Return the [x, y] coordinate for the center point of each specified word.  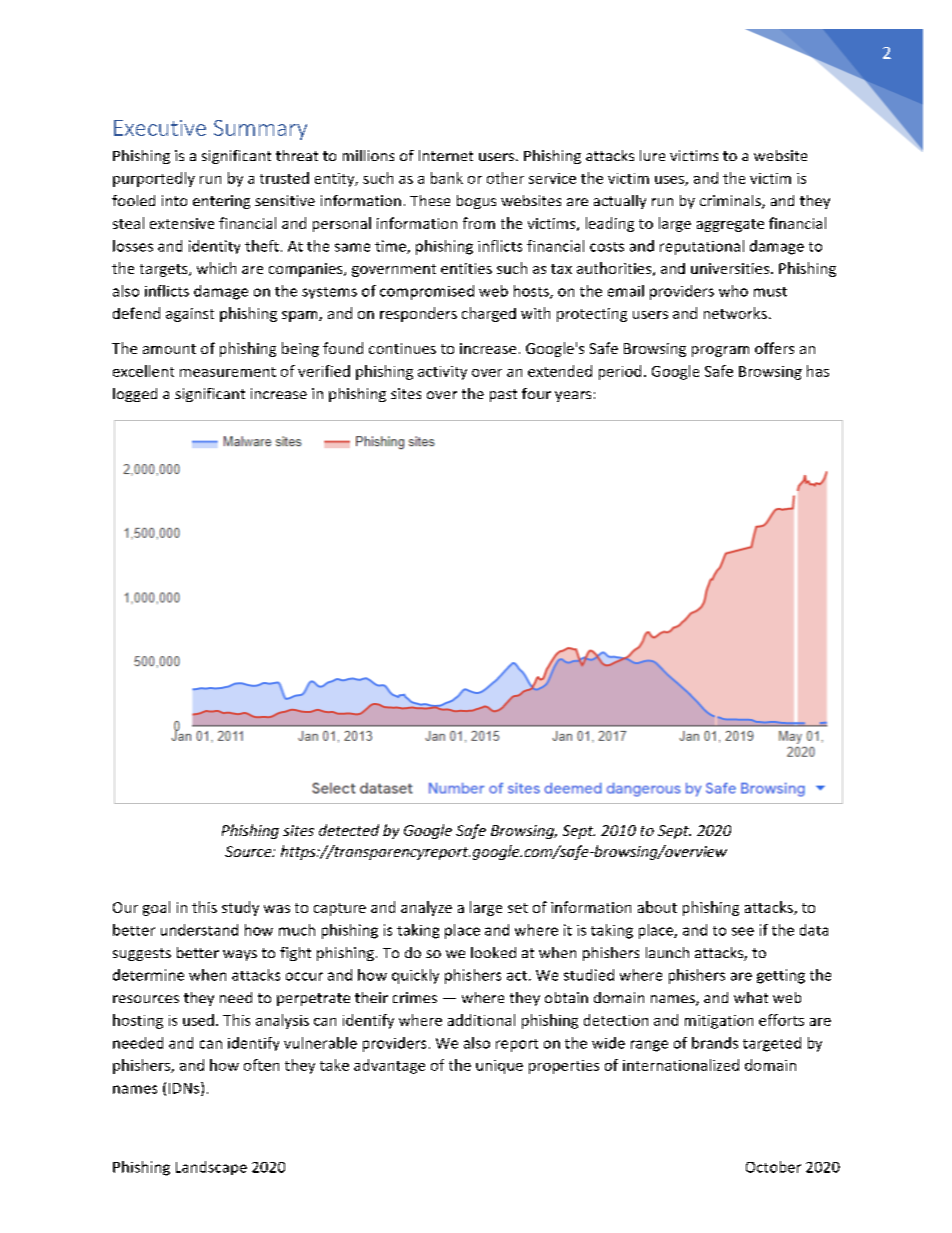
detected [349, 830]
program [720, 351]
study [240, 908]
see [743, 931]
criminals [731, 202]
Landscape [211, 1168]
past [503, 395]
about [657, 907]
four [536, 393]
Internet [446, 155]
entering [221, 202]
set [518, 908]
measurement [228, 372]
